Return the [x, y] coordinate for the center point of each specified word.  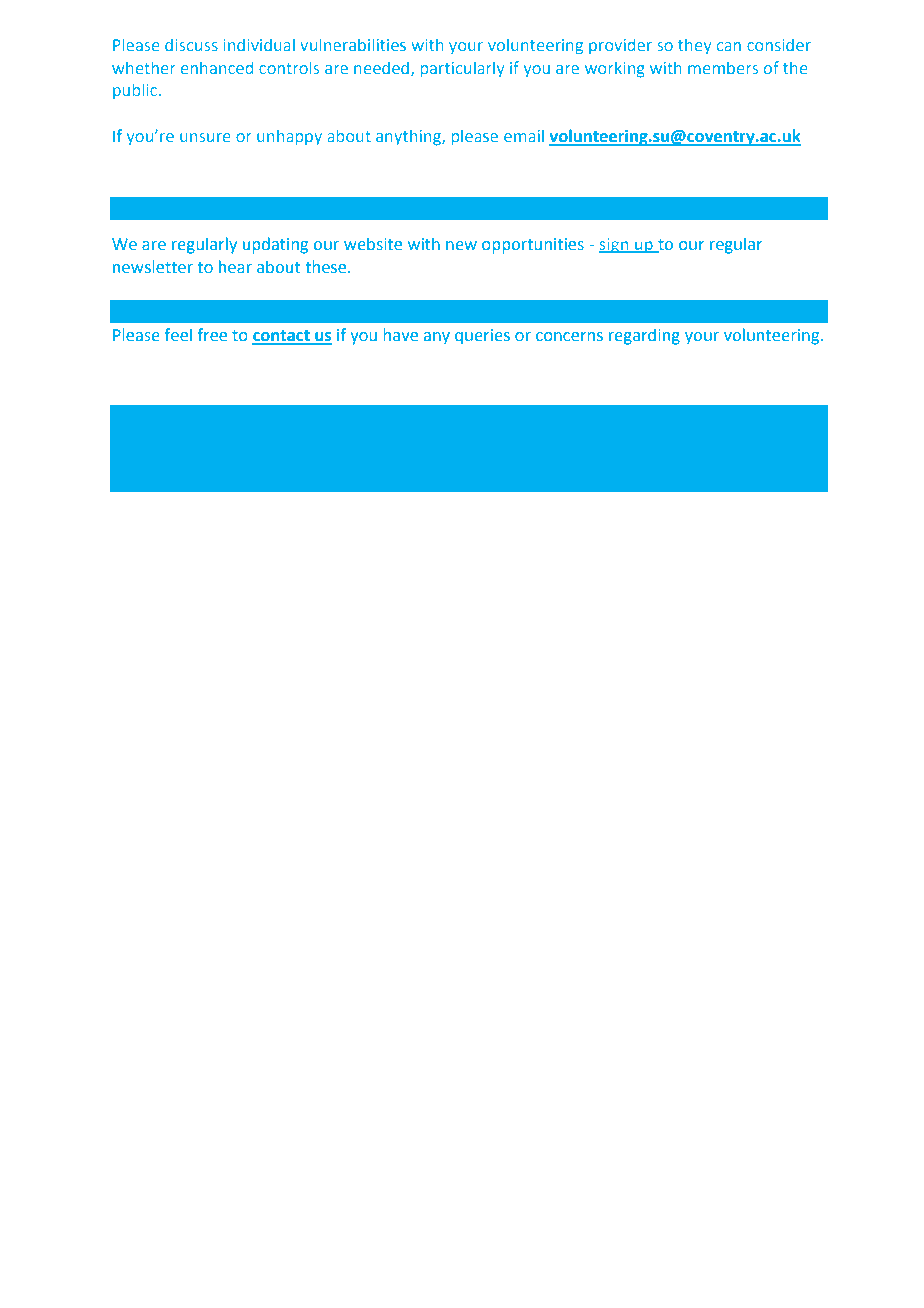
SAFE [439, 417]
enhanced [217, 68]
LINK [736, 417]
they [695, 46]
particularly [462, 69]
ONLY [243, 417]
